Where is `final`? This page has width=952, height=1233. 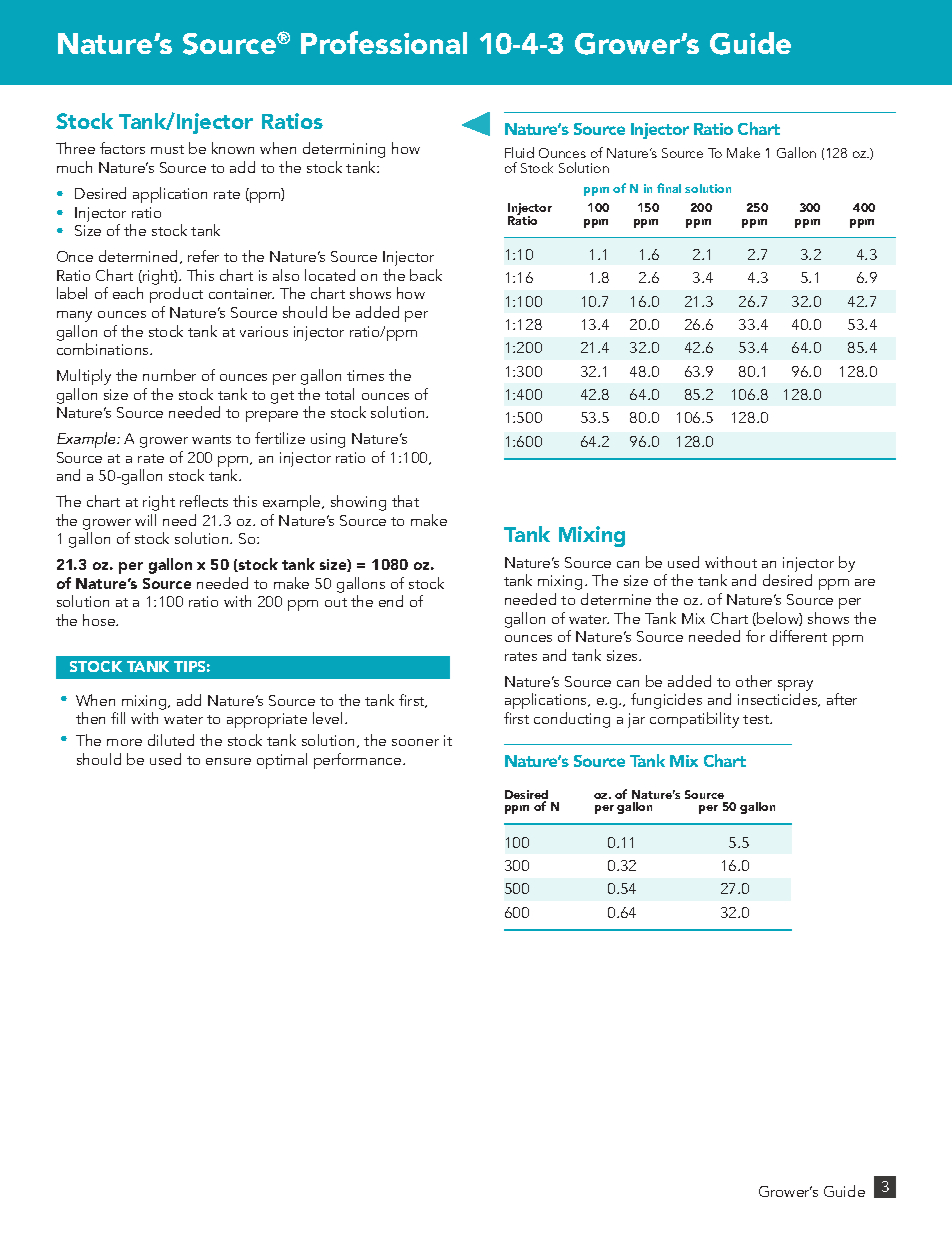
final is located at coordinates (669, 188).
